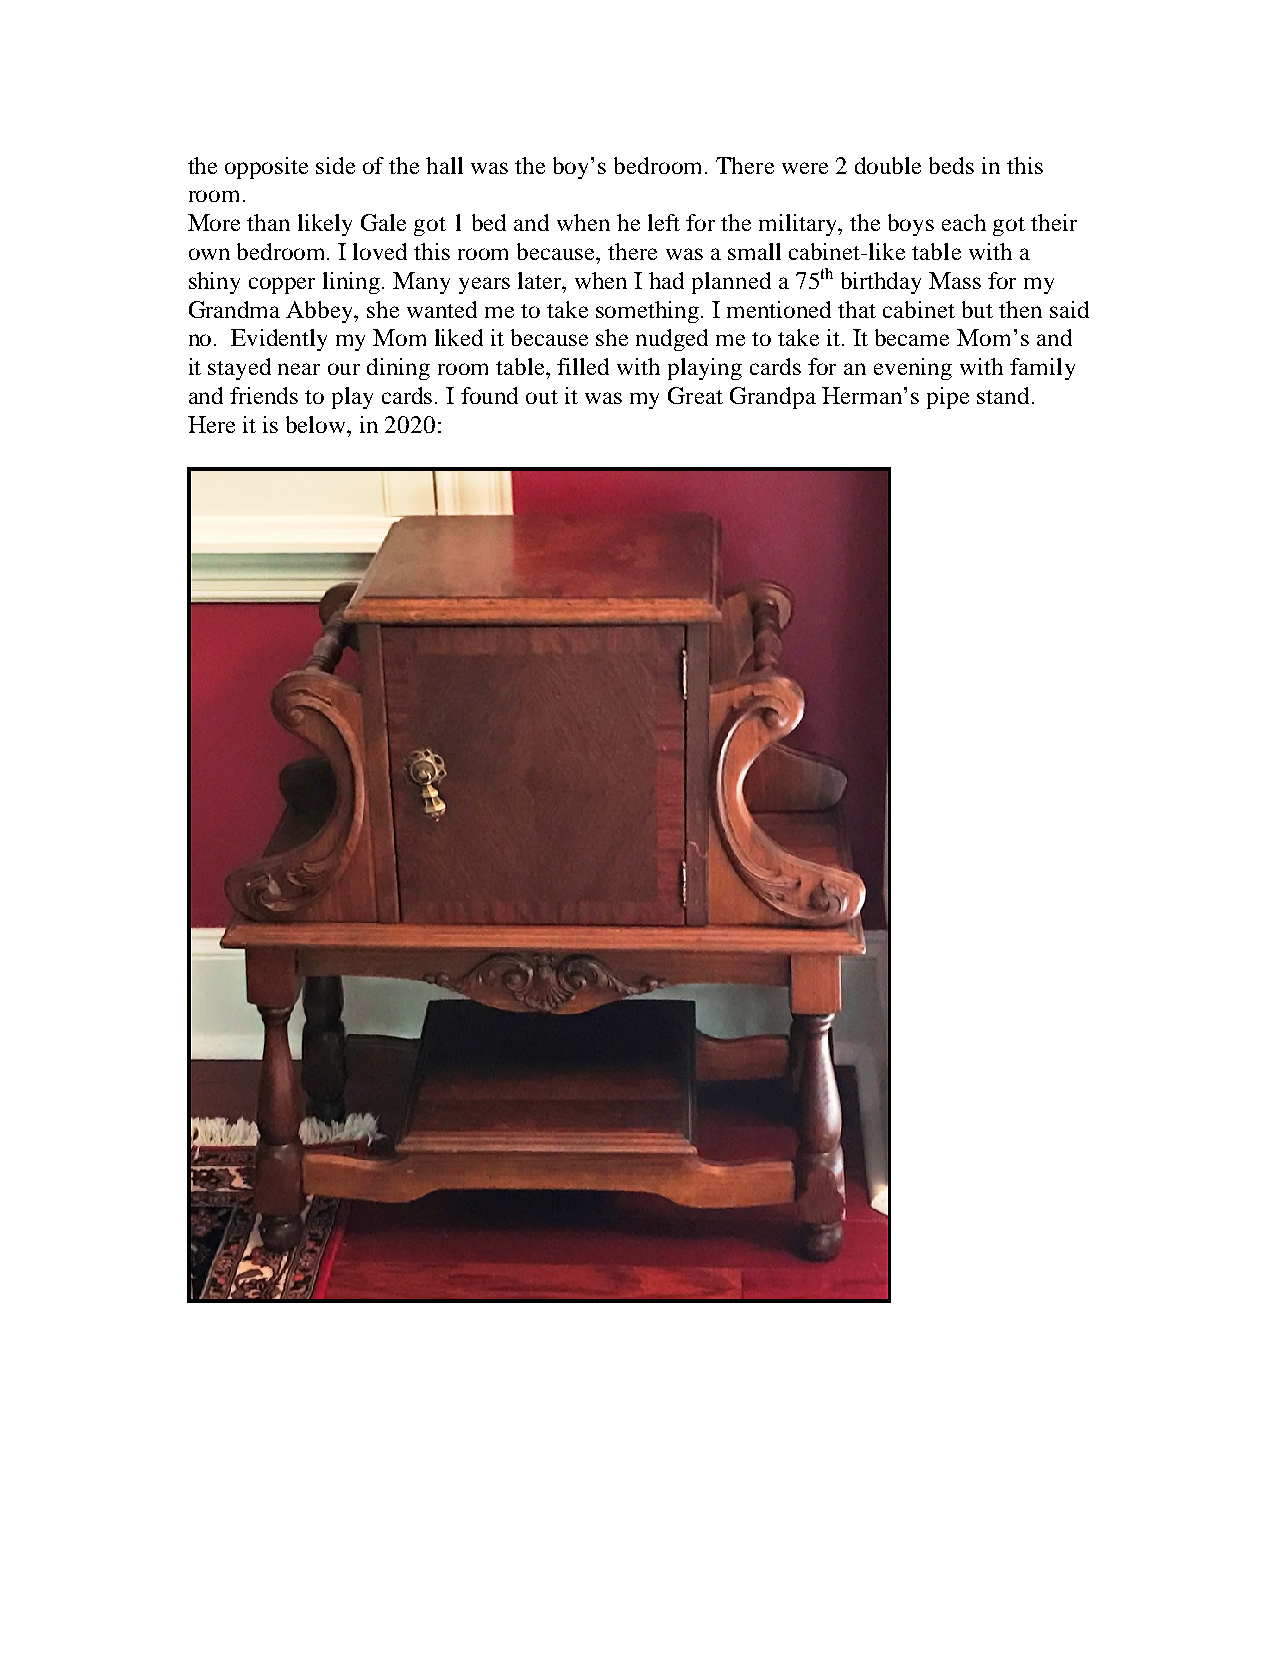 Image resolution: width=1278 pixels, height=1653 pixels. Describe the element at coordinates (335, 165) in the document. I see `side` at that location.
